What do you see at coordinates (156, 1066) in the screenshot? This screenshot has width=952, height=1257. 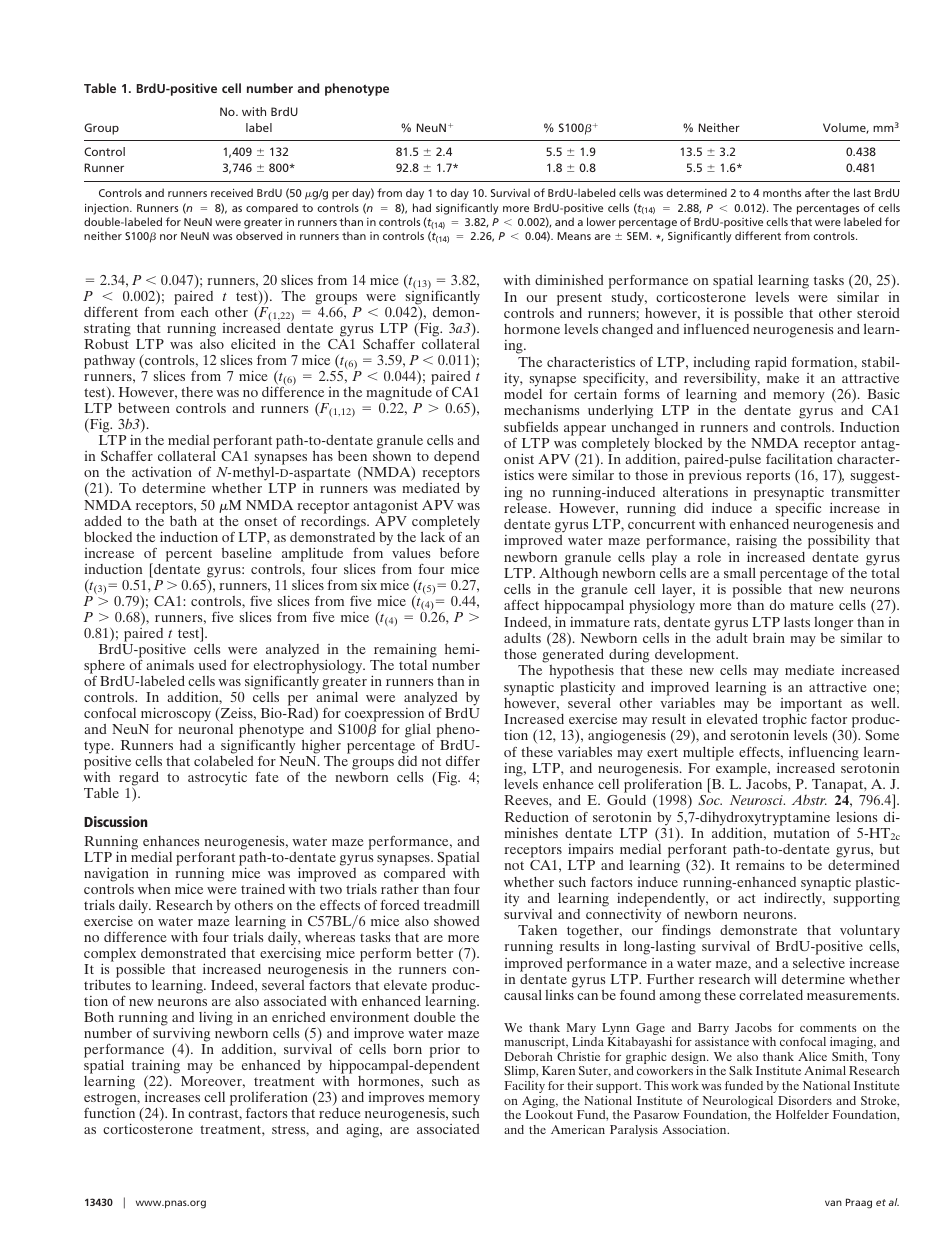 I see `training` at bounding box center [156, 1066].
